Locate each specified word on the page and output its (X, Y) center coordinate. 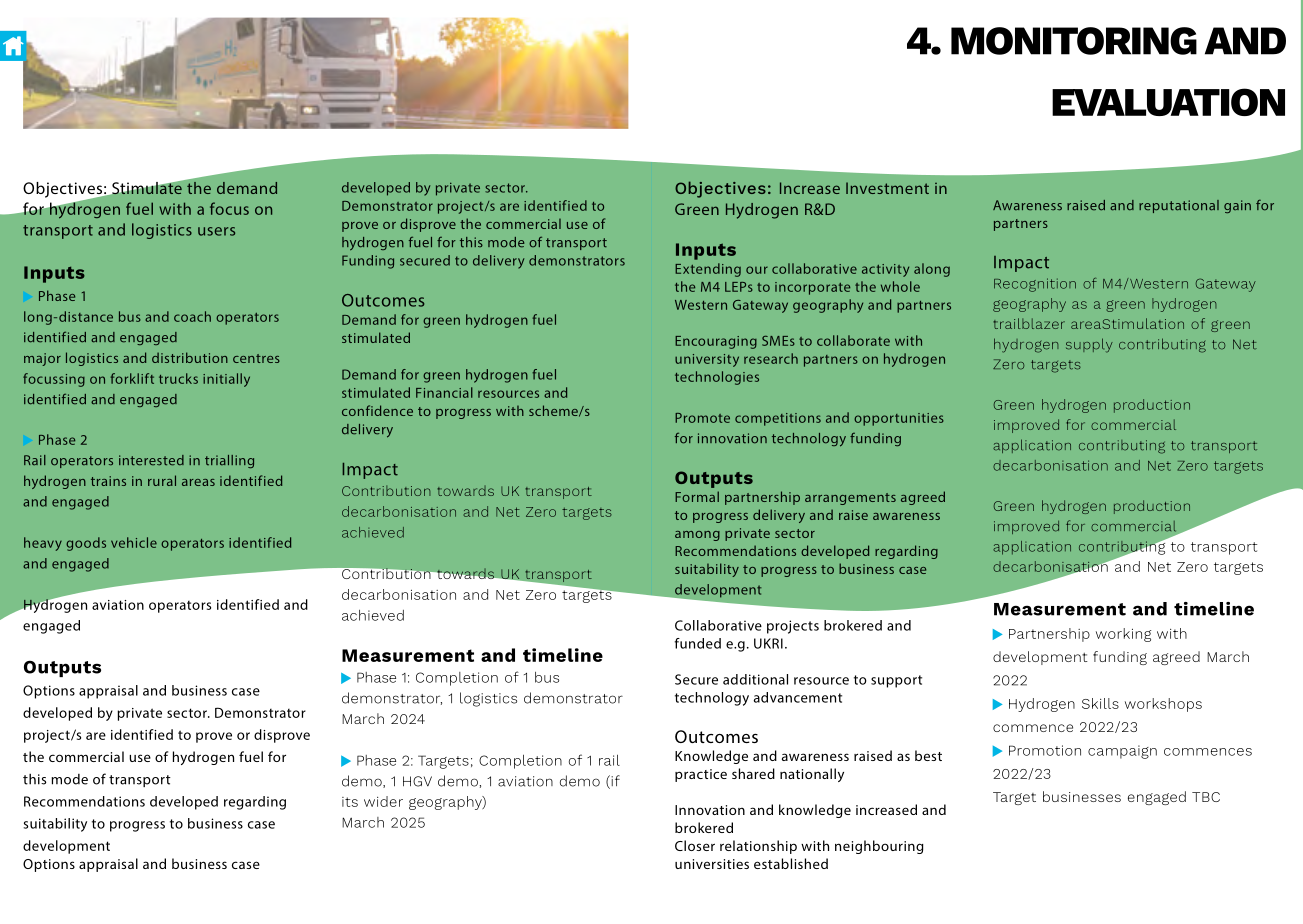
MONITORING (1074, 41)
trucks (178, 378)
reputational (1179, 206)
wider (383, 801)
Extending (708, 270)
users (216, 231)
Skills (1100, 703)
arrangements (850, 499)
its (350, 802)
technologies (717, 378)
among (697, 536)
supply (1089, 345)
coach (192, 316)
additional (755, 679)
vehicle (134, 542)
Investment (887, 188)
